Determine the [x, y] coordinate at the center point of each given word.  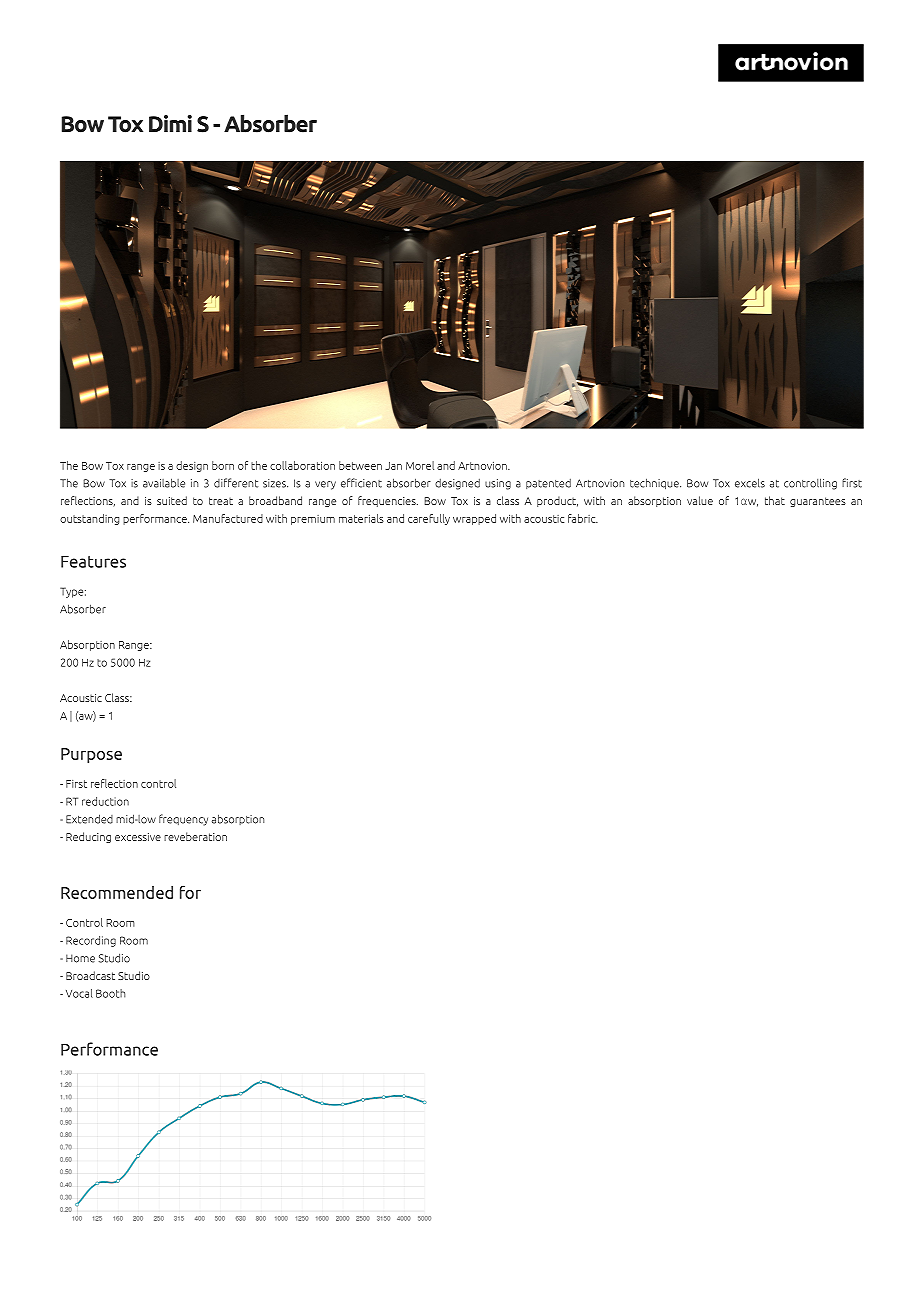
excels [750, 483]
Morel [420, 465]
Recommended [117, 892]
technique [655, 484]
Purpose [91, 755]
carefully [429, 519]
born [223, 465]
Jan [393, 466]
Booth [111, 993]
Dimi [170, 123]
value [700, 500]
